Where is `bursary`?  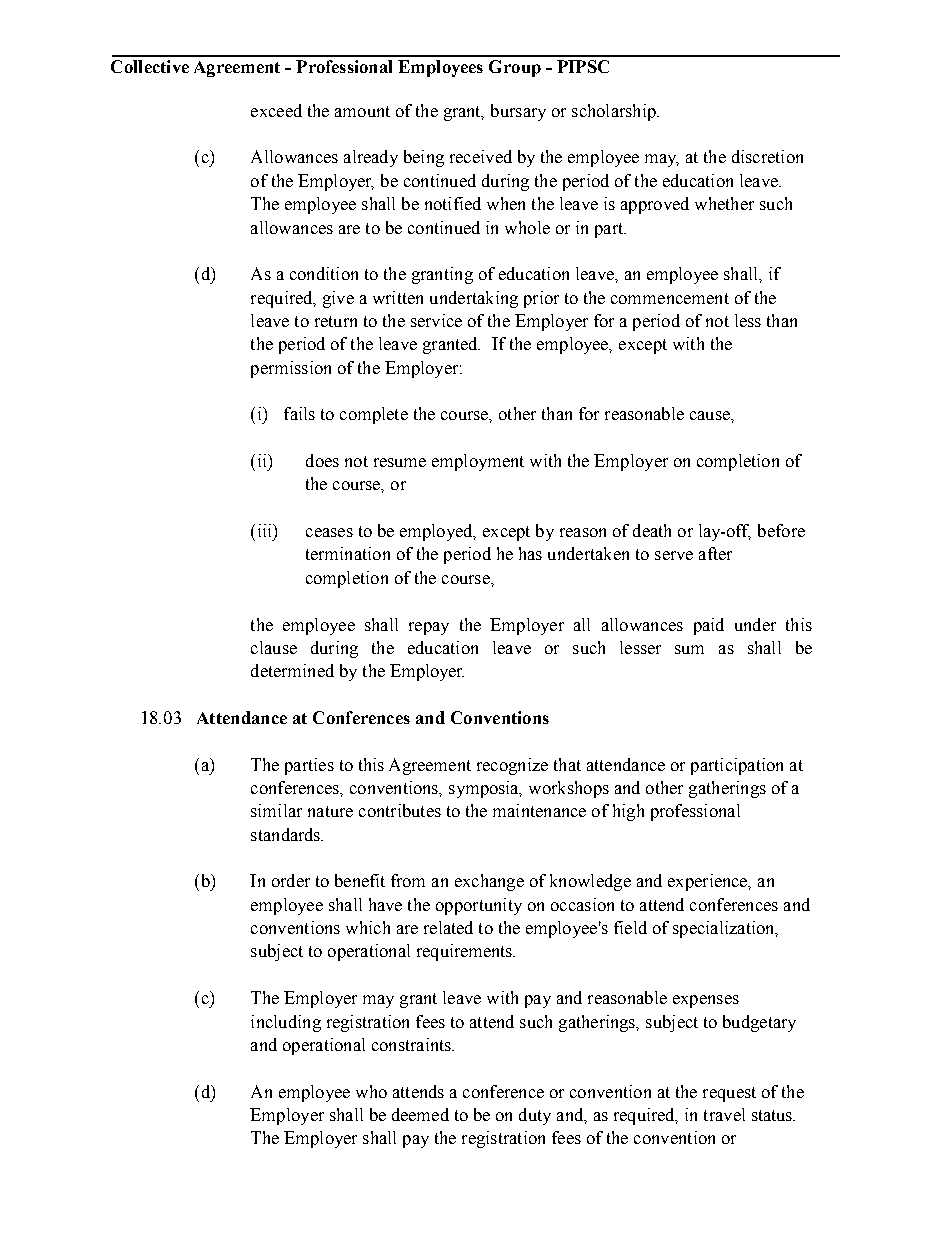
bursary is located at coordinates (518, 112).
